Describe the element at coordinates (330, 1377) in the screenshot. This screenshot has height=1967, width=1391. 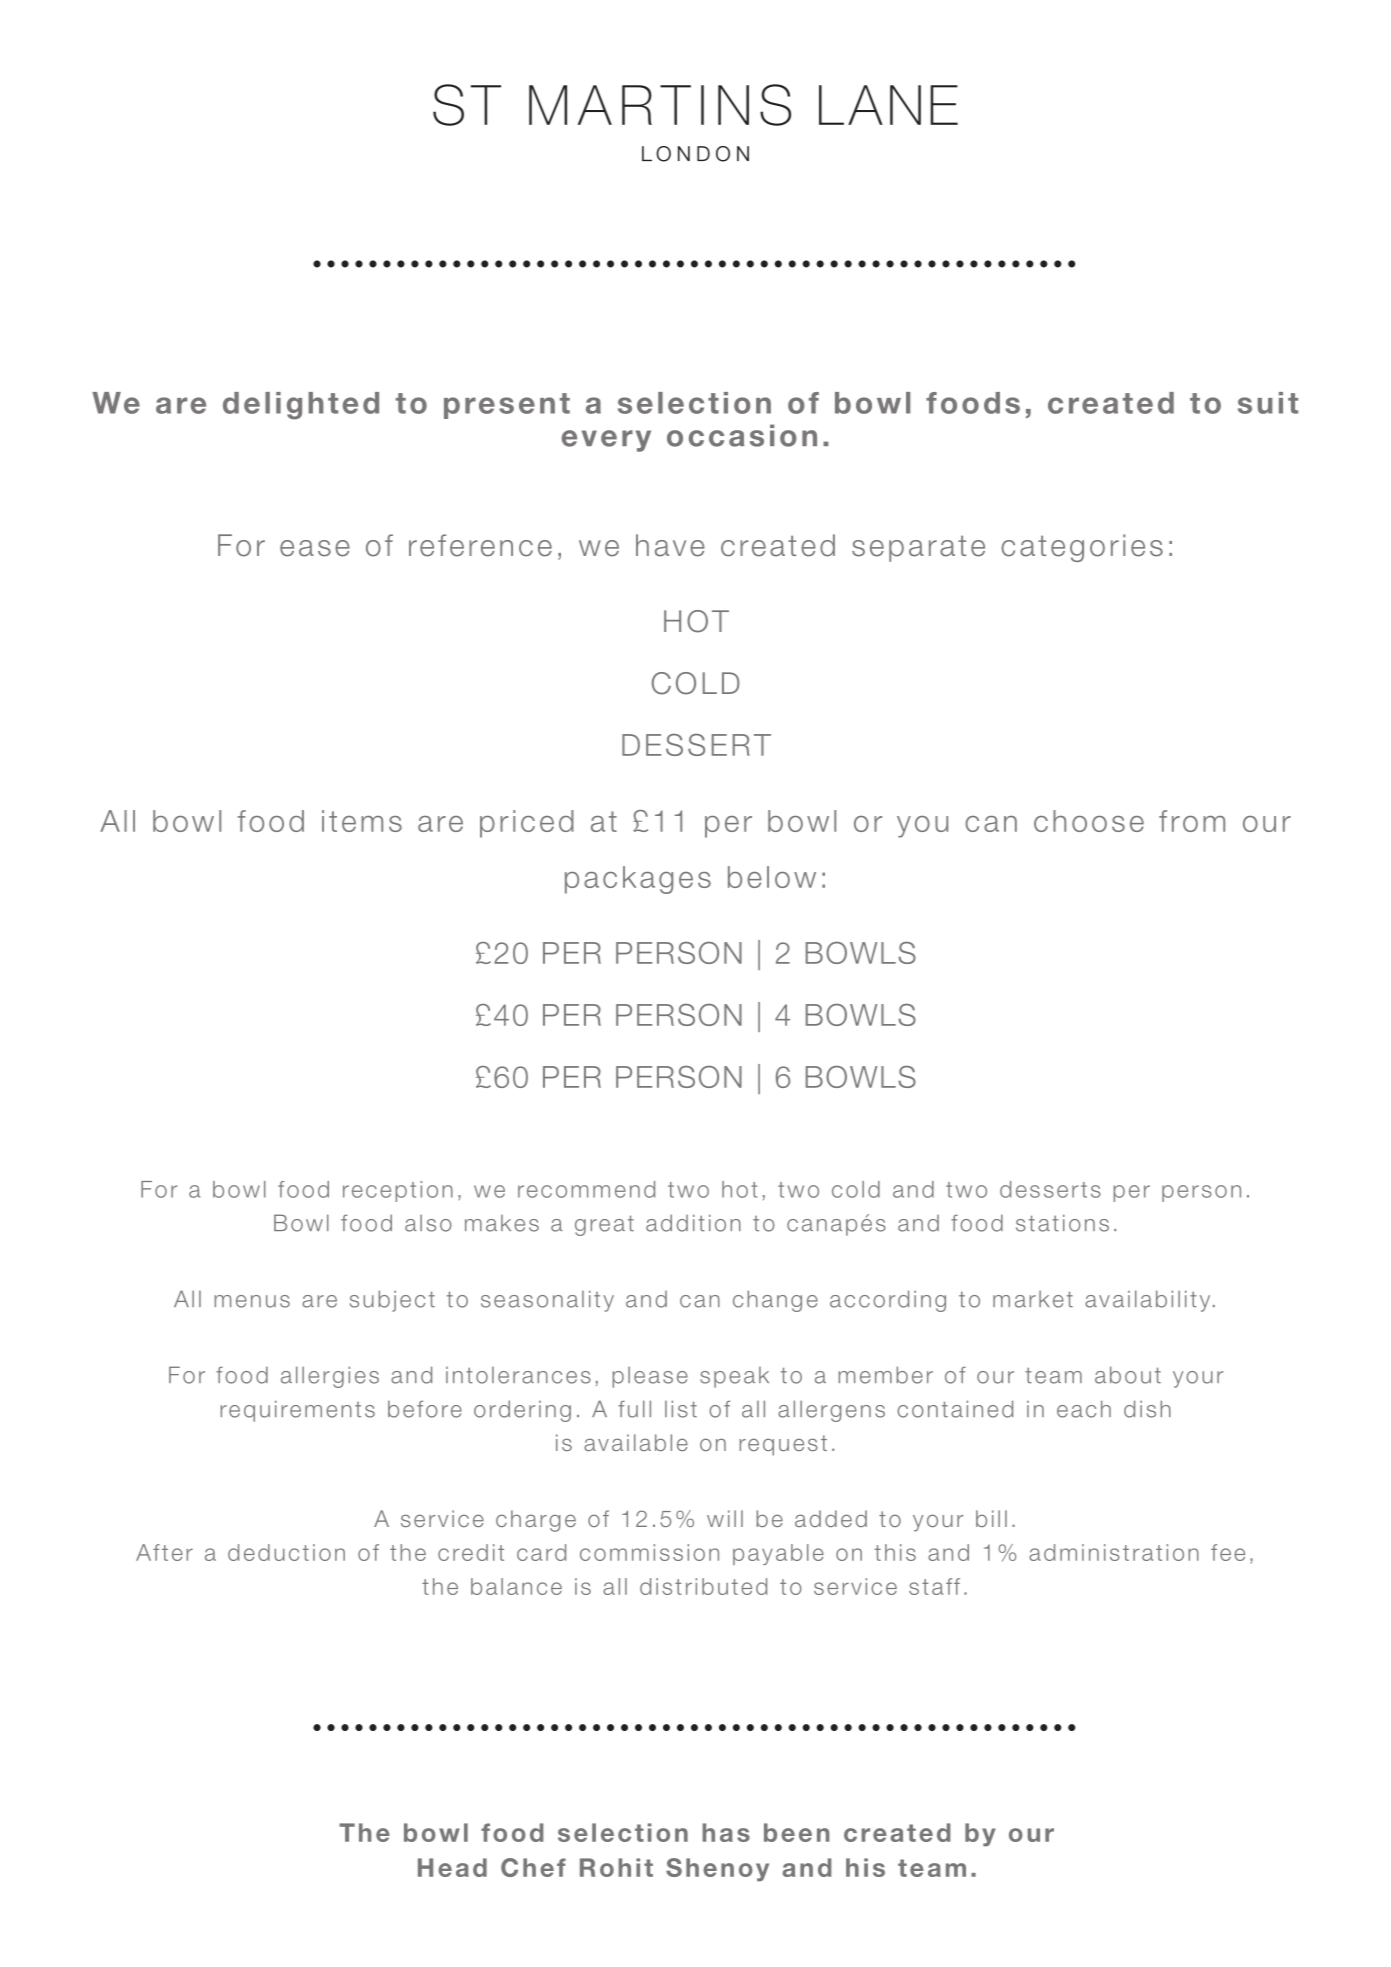
I see `allergies` at that location.
